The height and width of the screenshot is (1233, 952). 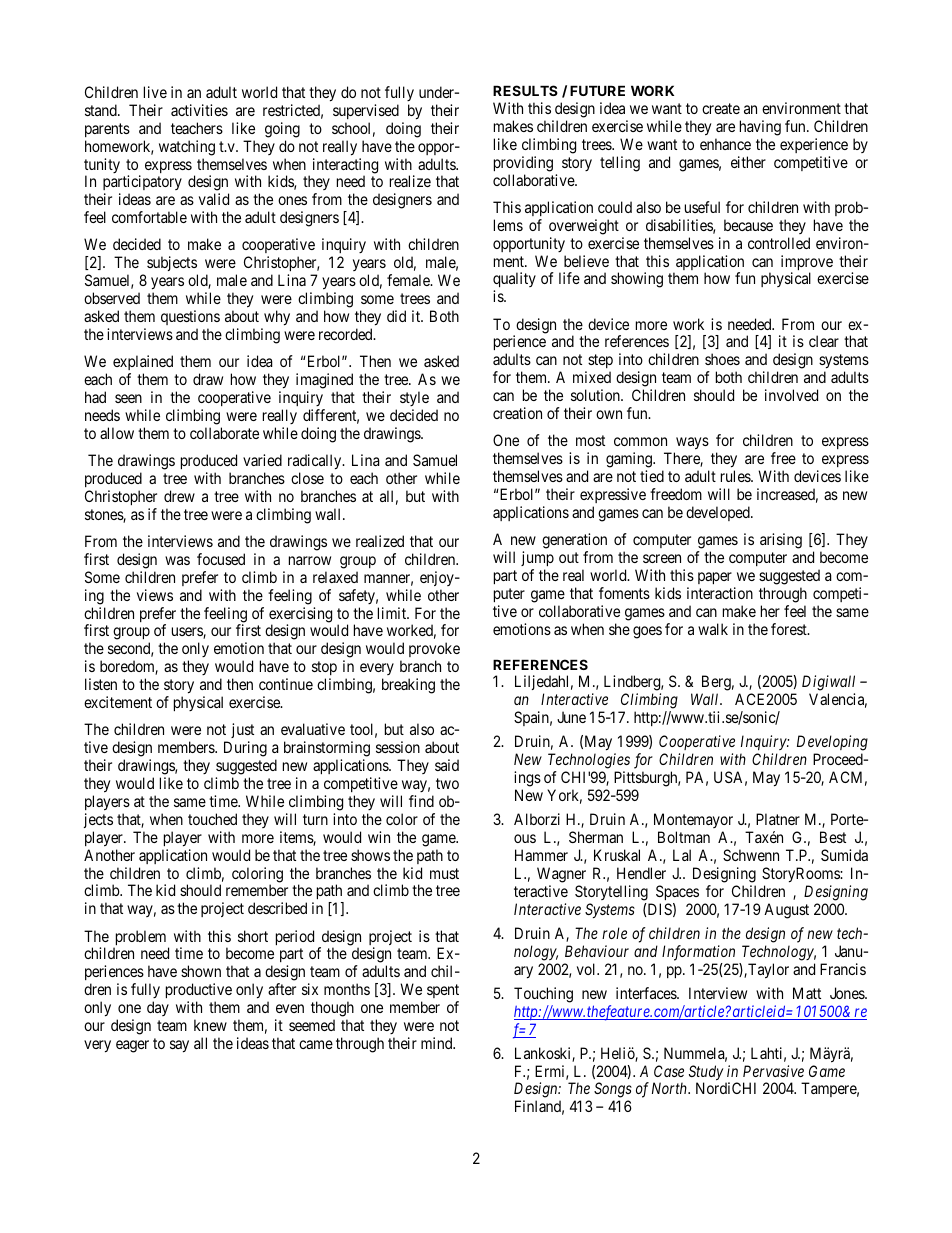 I want to click on Developing, so click(x=832, y=743).
